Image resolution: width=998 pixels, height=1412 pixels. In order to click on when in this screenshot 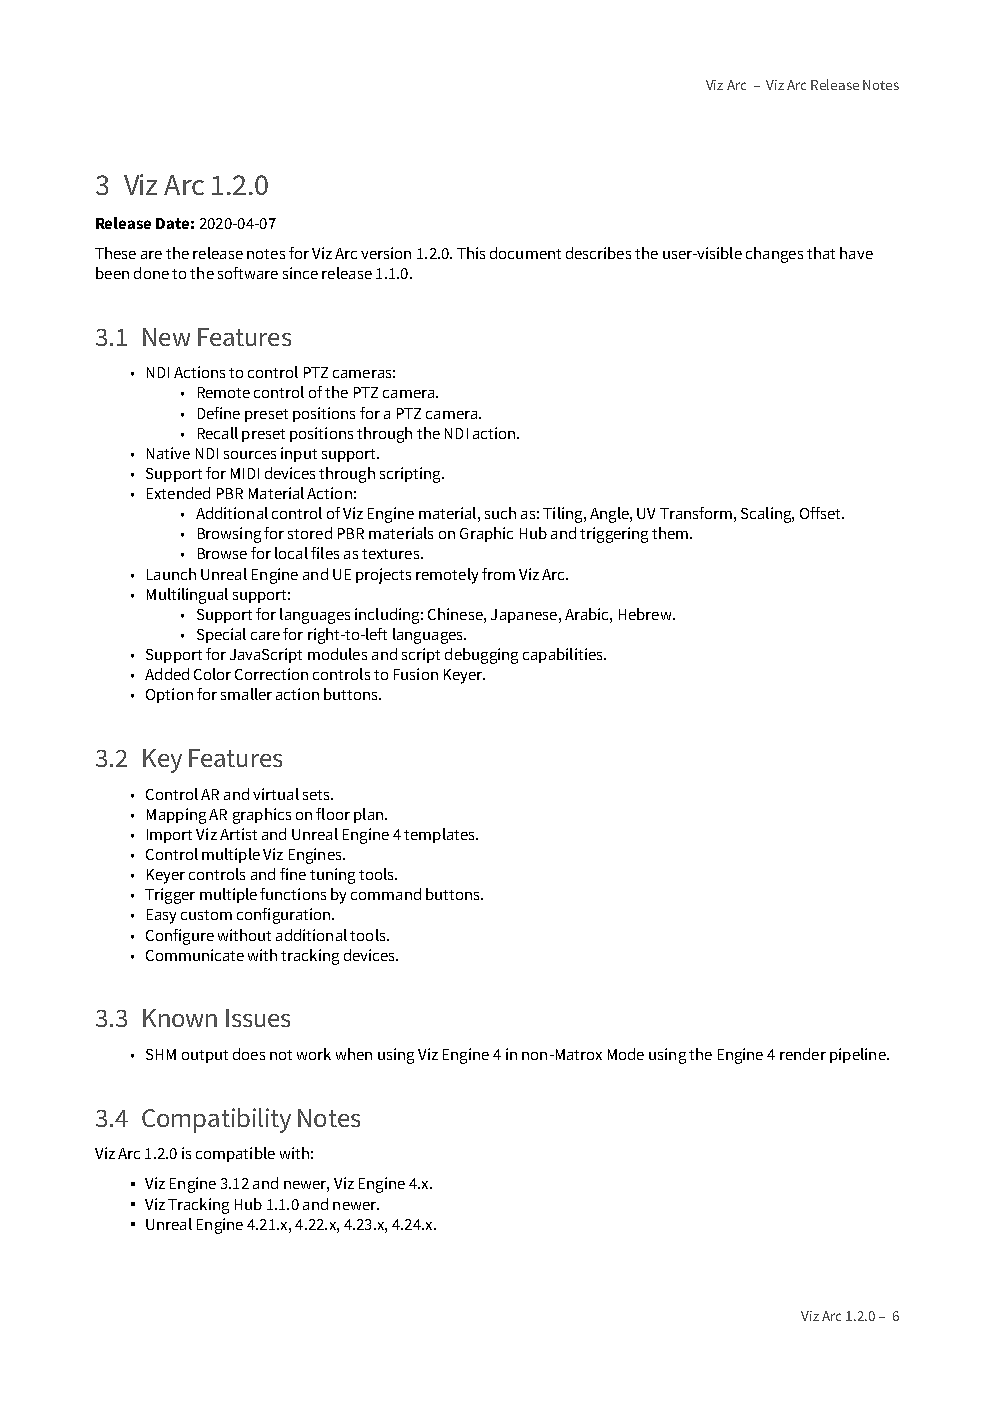, I will do `click(354, 1054)`.
